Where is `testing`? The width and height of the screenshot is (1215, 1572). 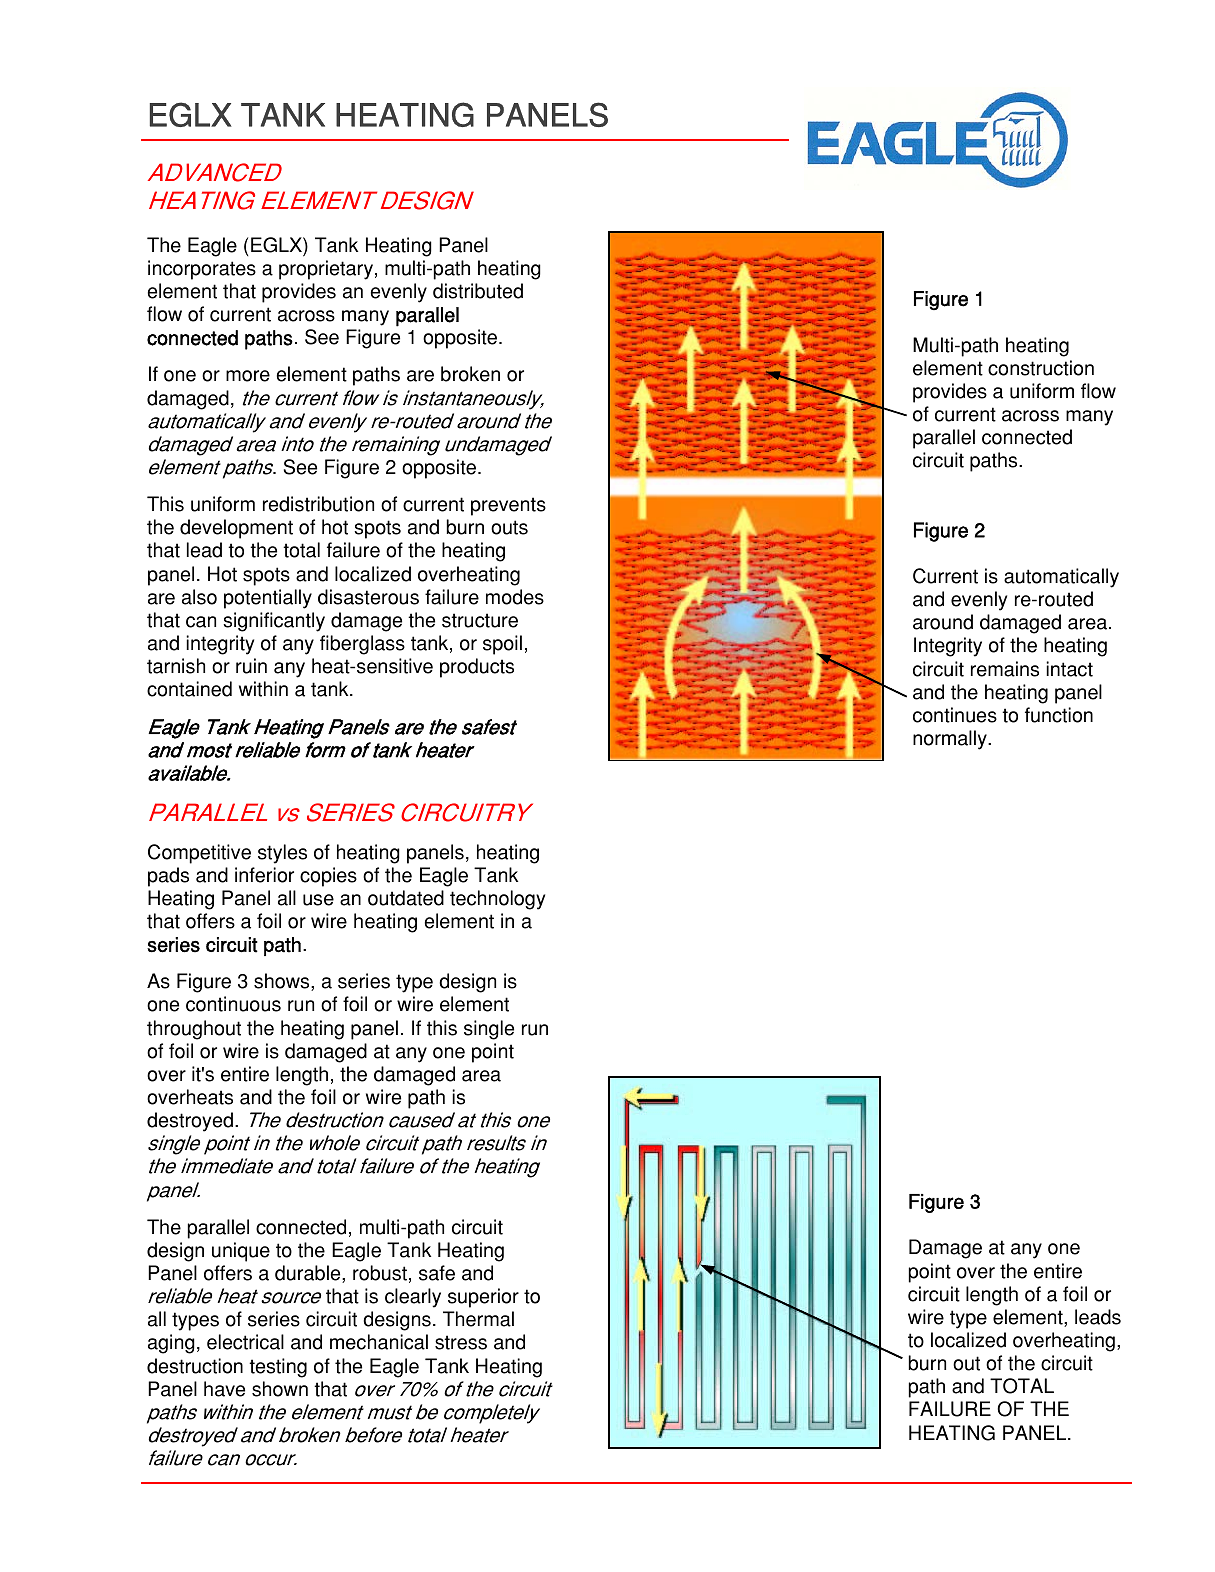
testing is located at coordinates (278, 1368).
